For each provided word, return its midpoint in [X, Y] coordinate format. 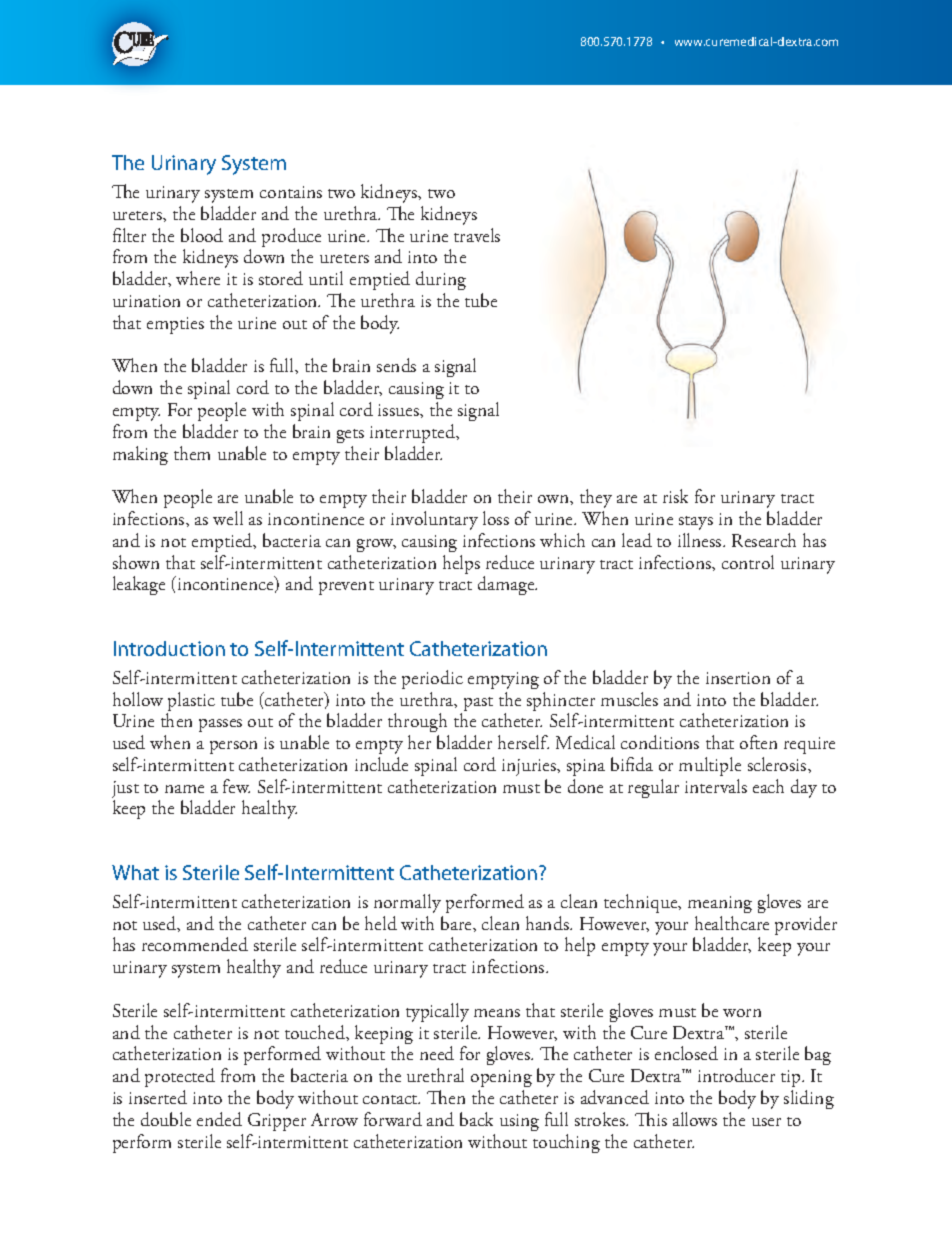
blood [202, 235]
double [166, 1119]
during [441, 280]
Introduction [169, 648]
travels [477, 235]
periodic [432, 679]
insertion [738, 678]
